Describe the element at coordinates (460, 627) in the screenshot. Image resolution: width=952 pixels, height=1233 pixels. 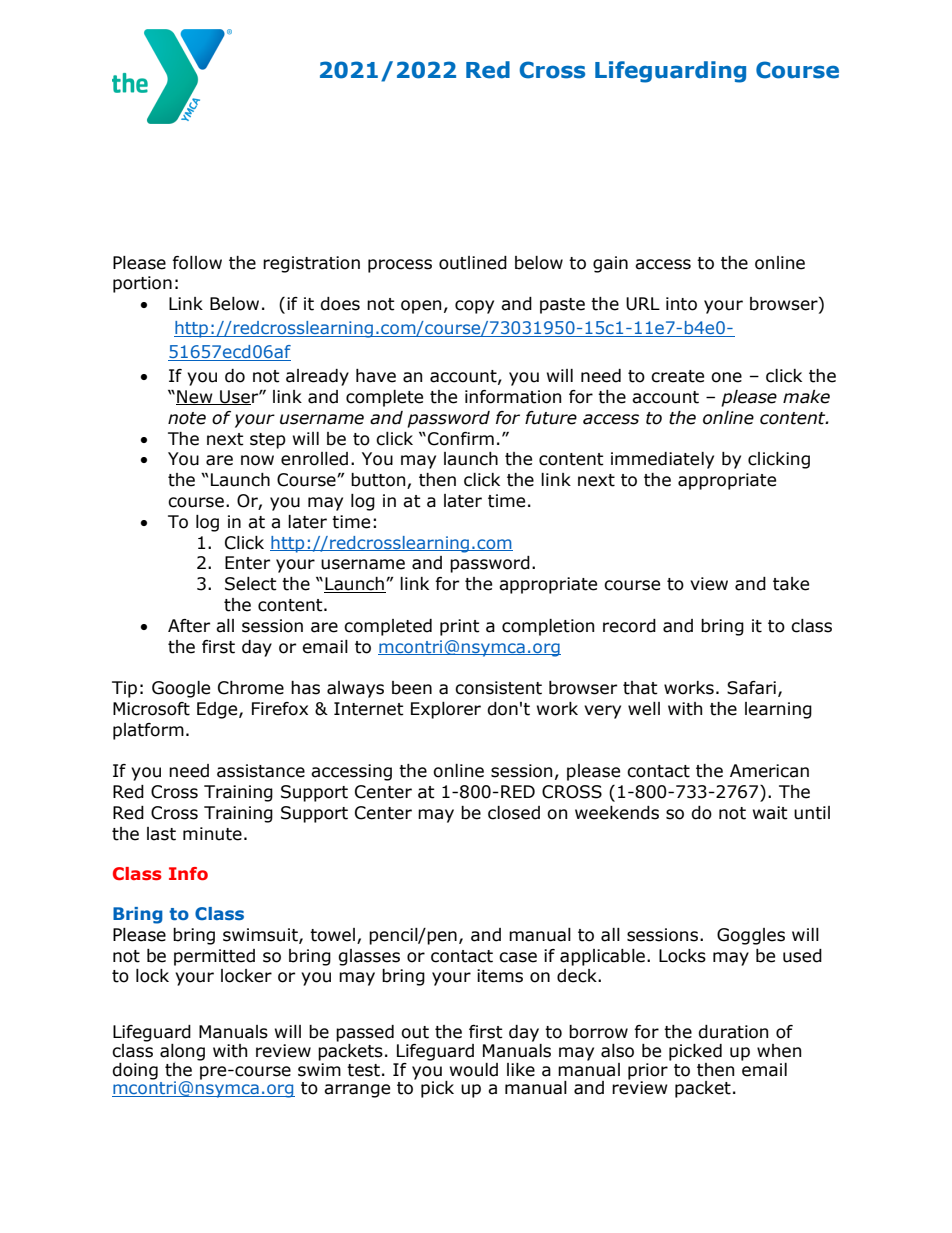
I see `print` at that location.
